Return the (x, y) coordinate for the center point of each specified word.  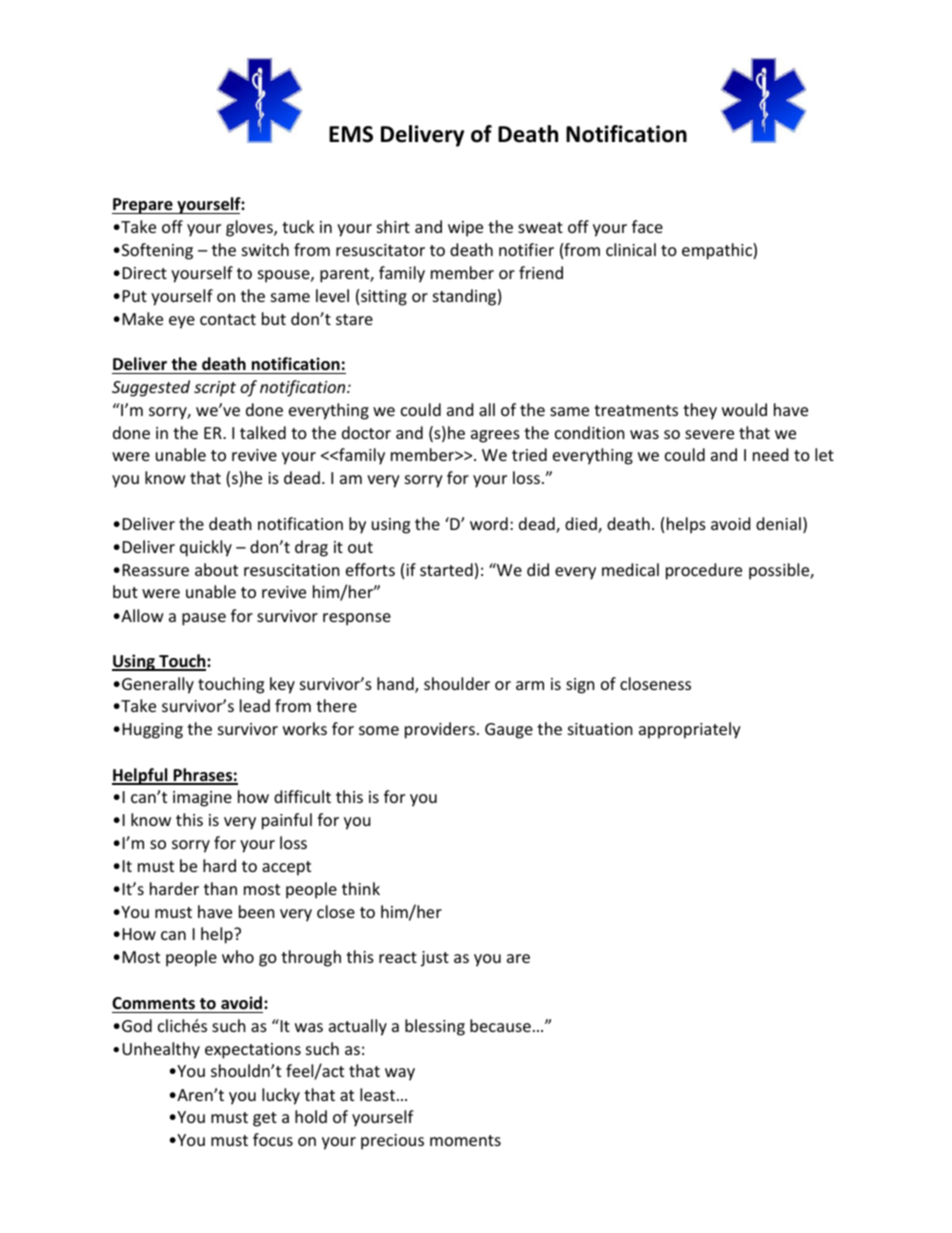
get (265, 1119)
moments (465, 1140)
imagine (202, 799)
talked (263, 432)
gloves (250, 228)
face (647, 226)
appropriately (690, 730)
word (489, 523)
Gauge (509, 731)
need (770, 454)
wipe (465, 229)
